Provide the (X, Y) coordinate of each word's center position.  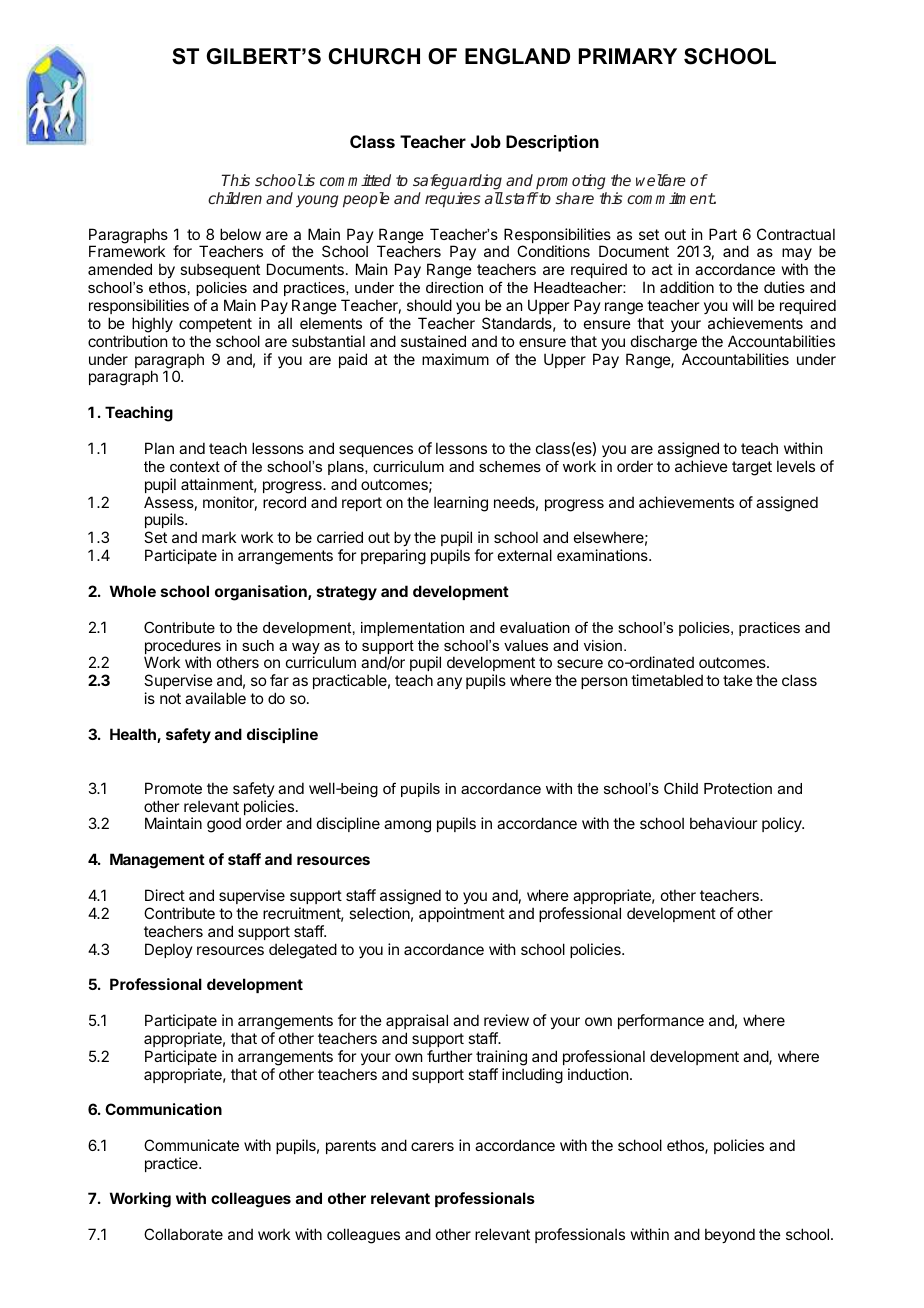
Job (486, 141)
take (738, 680)
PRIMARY (628, 56)
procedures (182, 648)
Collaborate (183, 1234)
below (240, 234)
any (449, 683)
